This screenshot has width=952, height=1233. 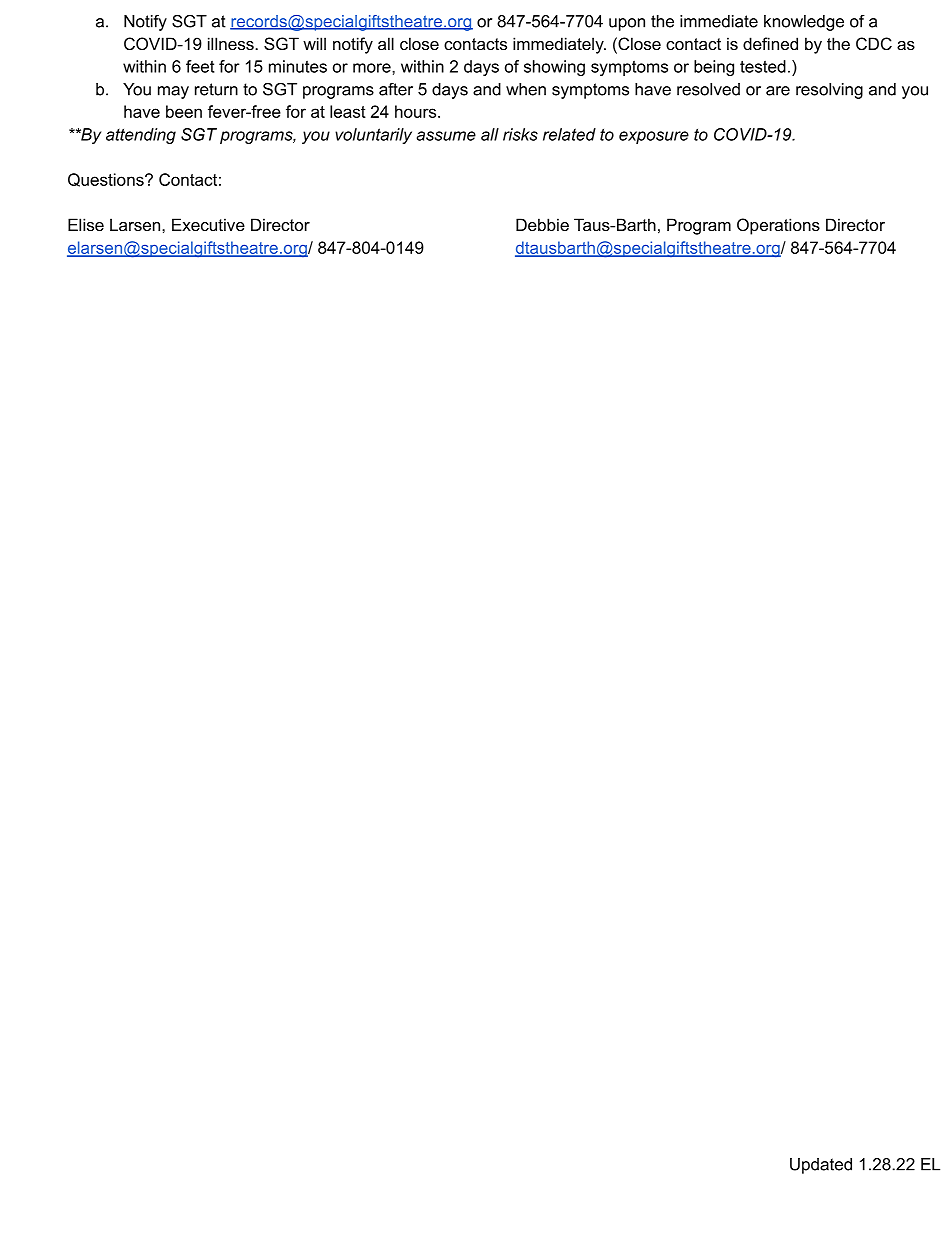 I want to click on feet, so click(x=200, y=66).
